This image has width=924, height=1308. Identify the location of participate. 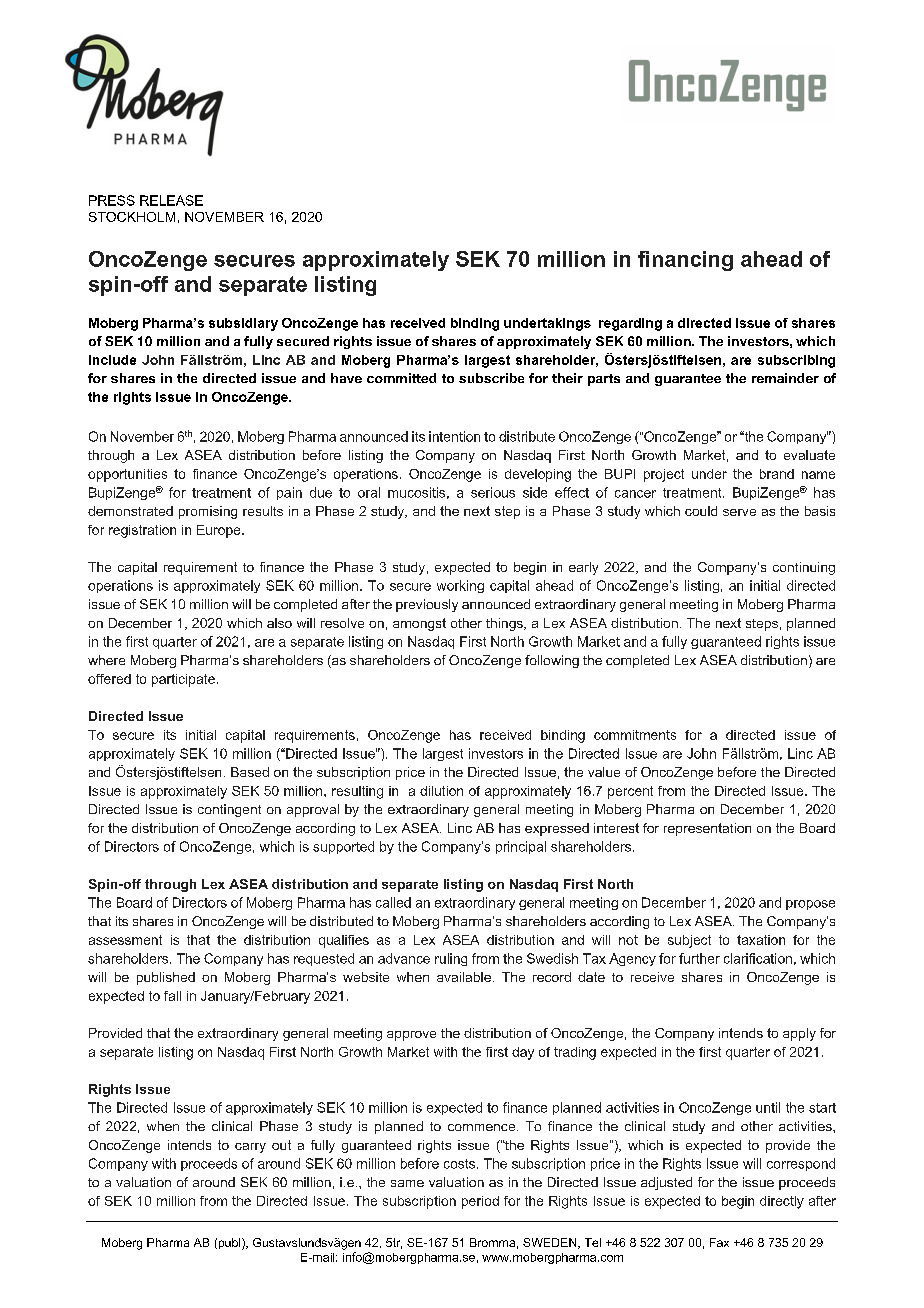
(183, 680).
